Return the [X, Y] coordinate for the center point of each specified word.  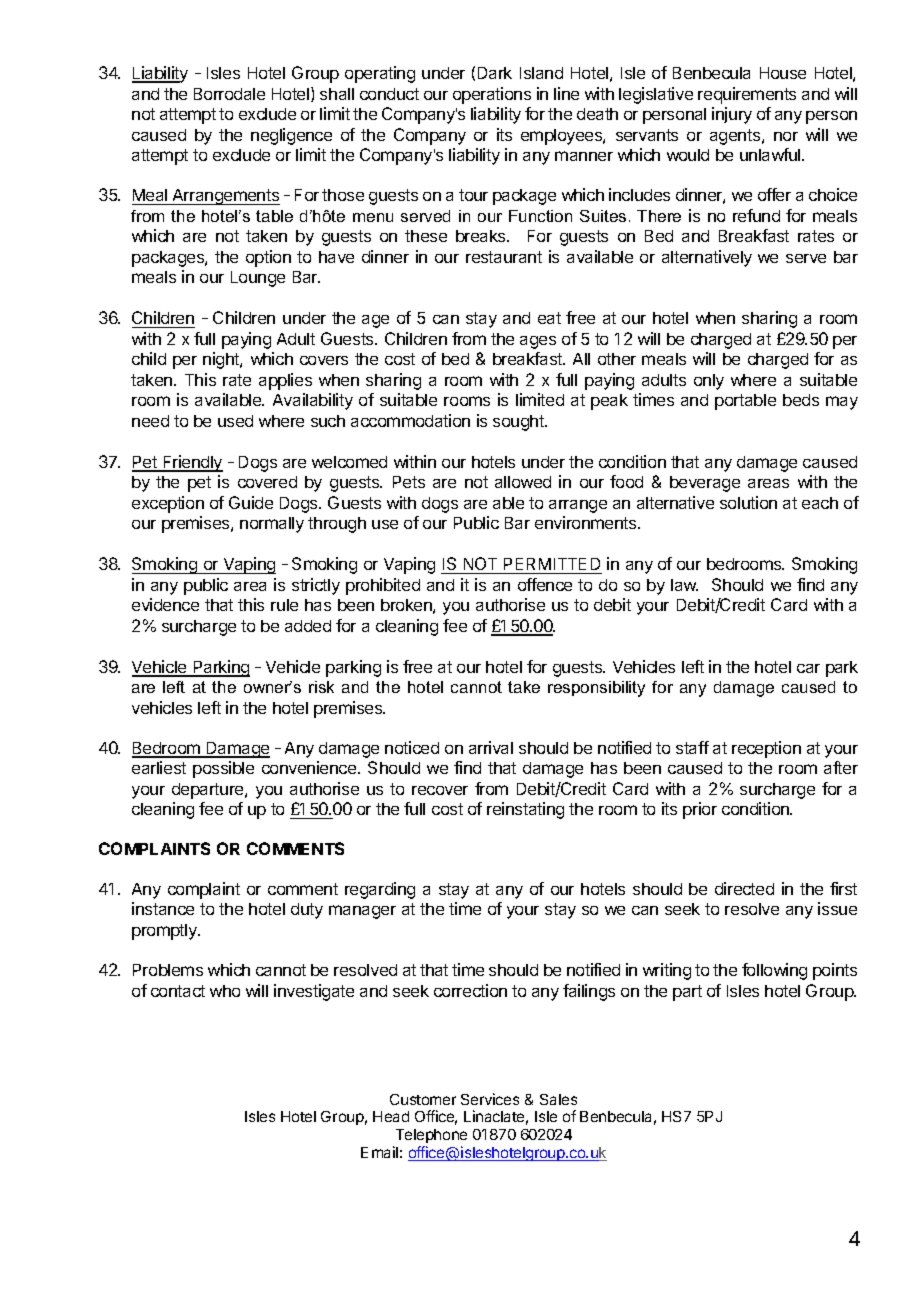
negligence [291, 136]
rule [284, 605]
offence [545, 584]
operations [492, 95]
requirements [747, 95]
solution [748, 502]
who [225, 991]
